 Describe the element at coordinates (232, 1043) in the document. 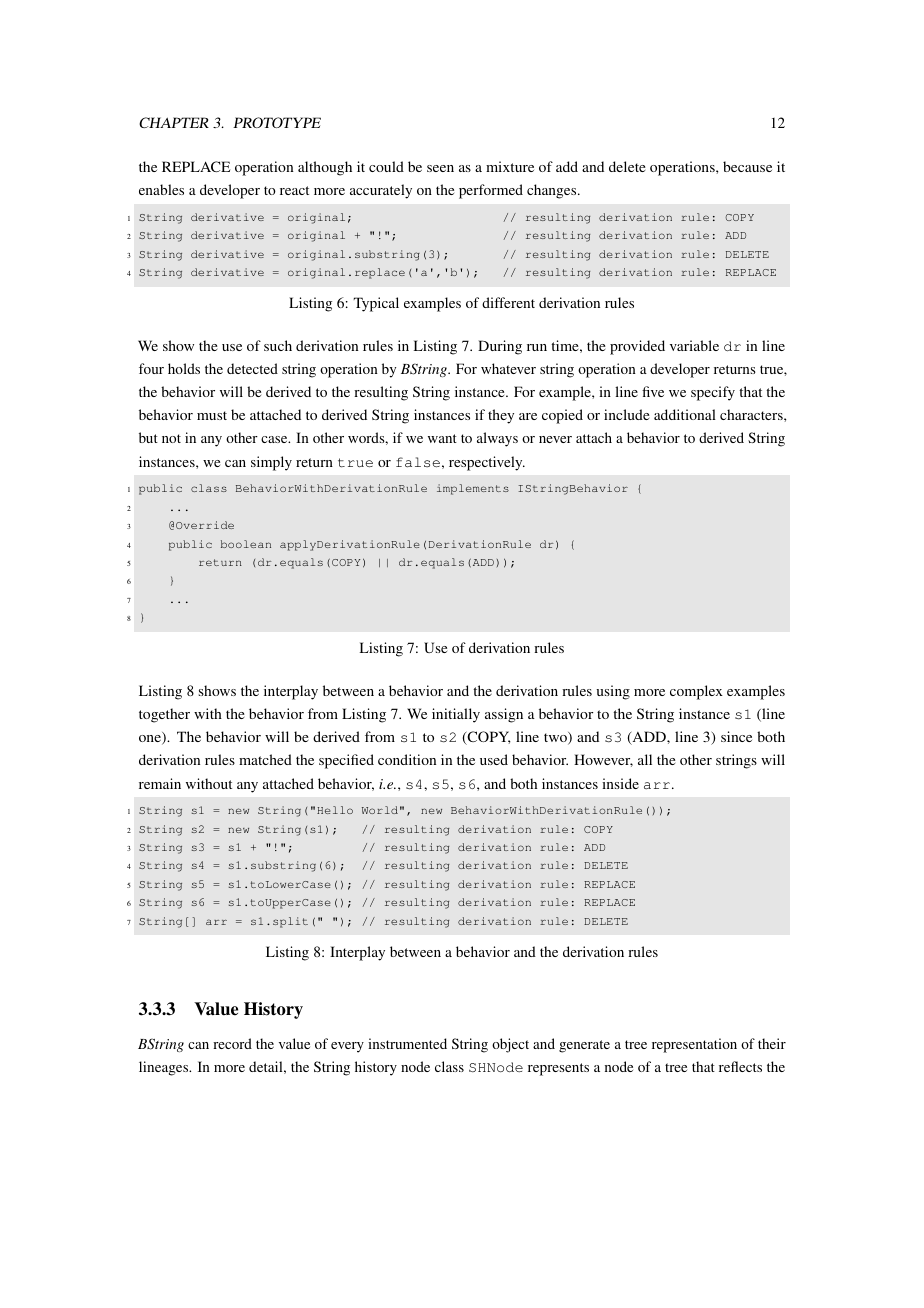

I see `record` at that location.
